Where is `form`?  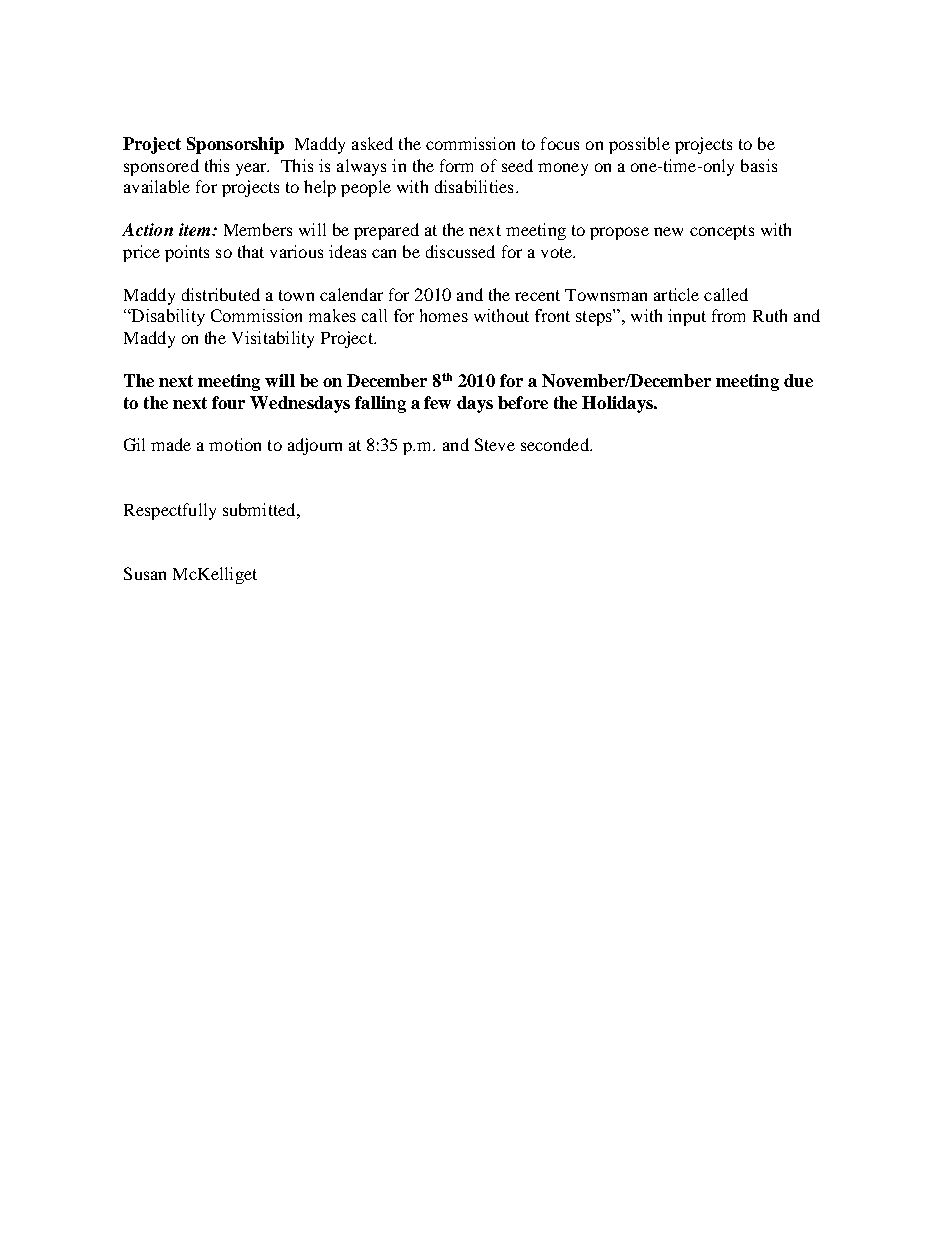 form is located at coordinates (456, 165).
